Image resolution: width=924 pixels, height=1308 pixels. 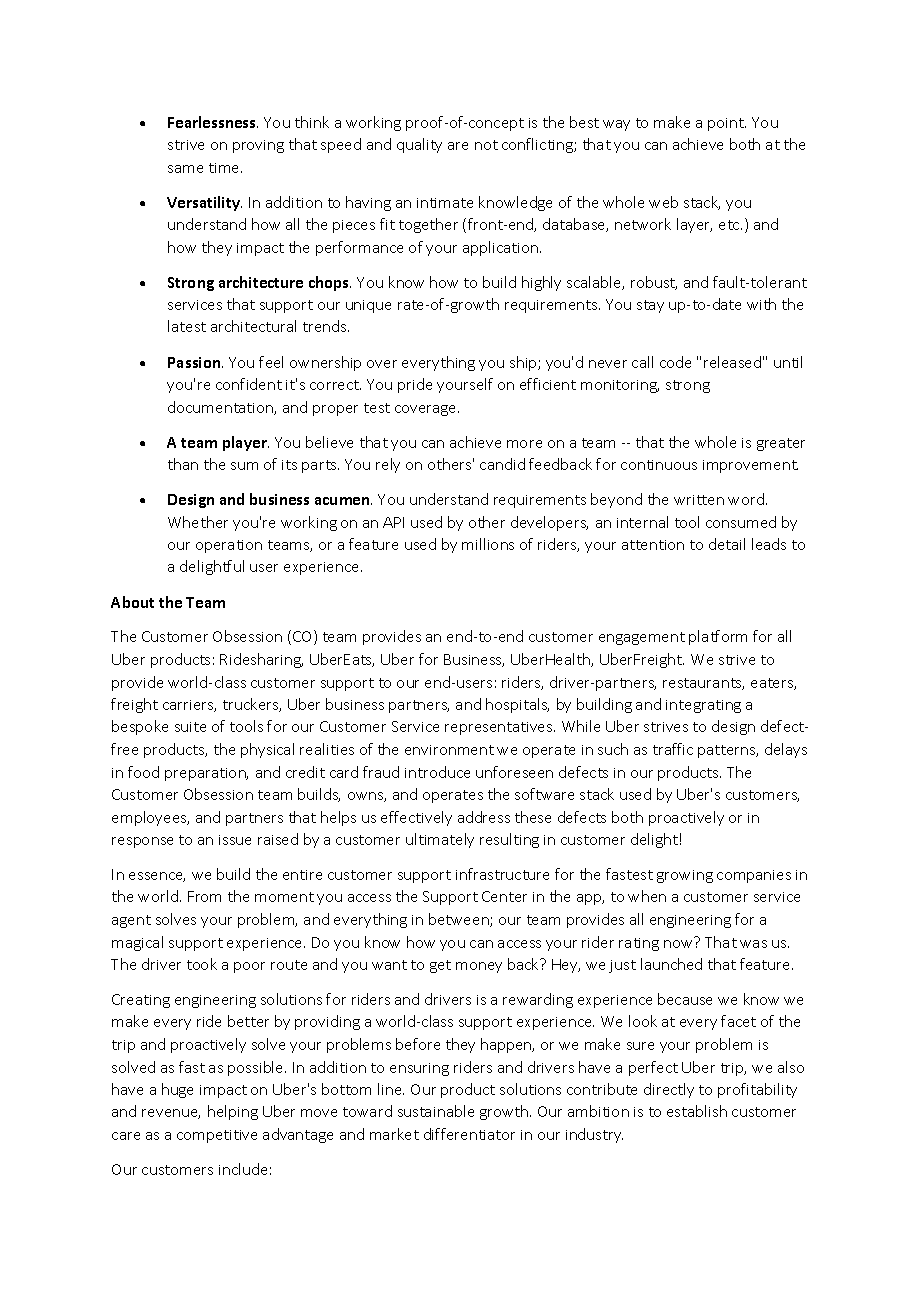 I want to click on address, so click(x=484, y=817).
